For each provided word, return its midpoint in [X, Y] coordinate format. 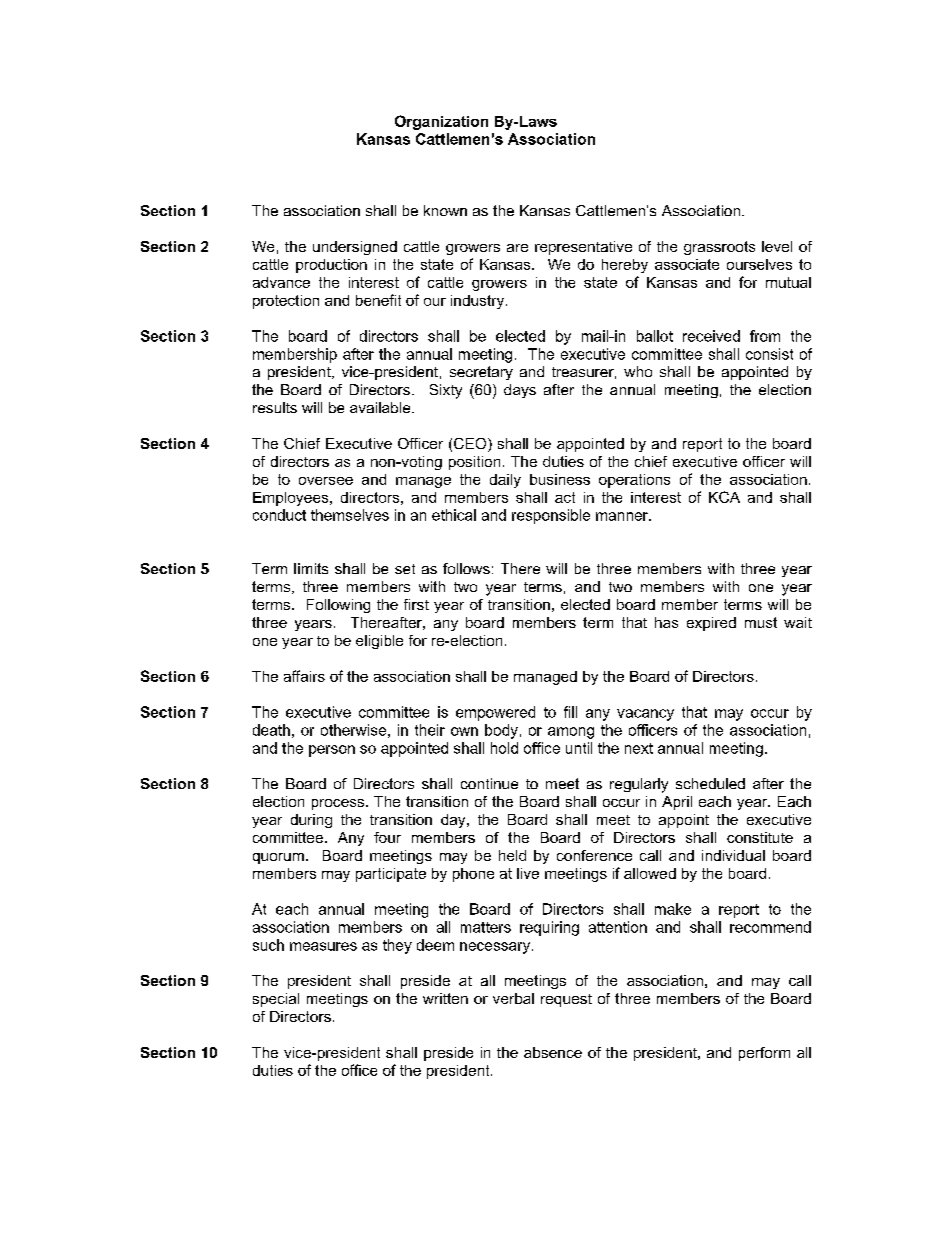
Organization [441, 122]
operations [634, 481]
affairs [304, 676]
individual [733, 855]
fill [570, 712]
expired [711, 624]
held [512, 855]
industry [479, 302]
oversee [326, 481]
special [276, 1000]
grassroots [719, 248]
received [711, 336]
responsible [551, 516]
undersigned [355, 248]
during [311, 821]
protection [286, 302]
